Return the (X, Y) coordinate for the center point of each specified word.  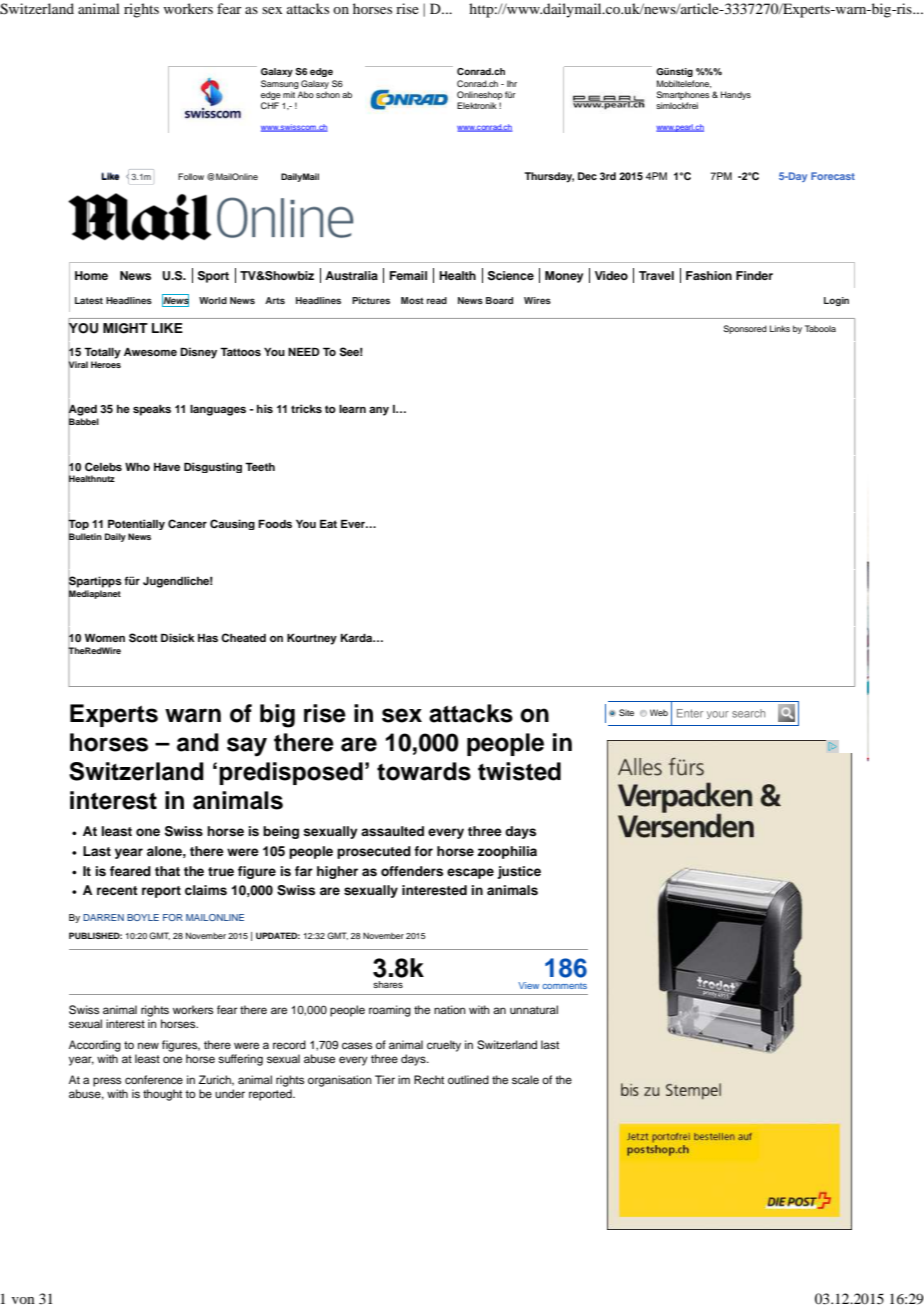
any (379, 411)
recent (117, 890)
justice (519, 872)
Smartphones (683, 95)
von (23, 1300)
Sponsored (745, 329)
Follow (191, 176)
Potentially (136, 524)
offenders (412, 871)
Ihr (512, 83)
